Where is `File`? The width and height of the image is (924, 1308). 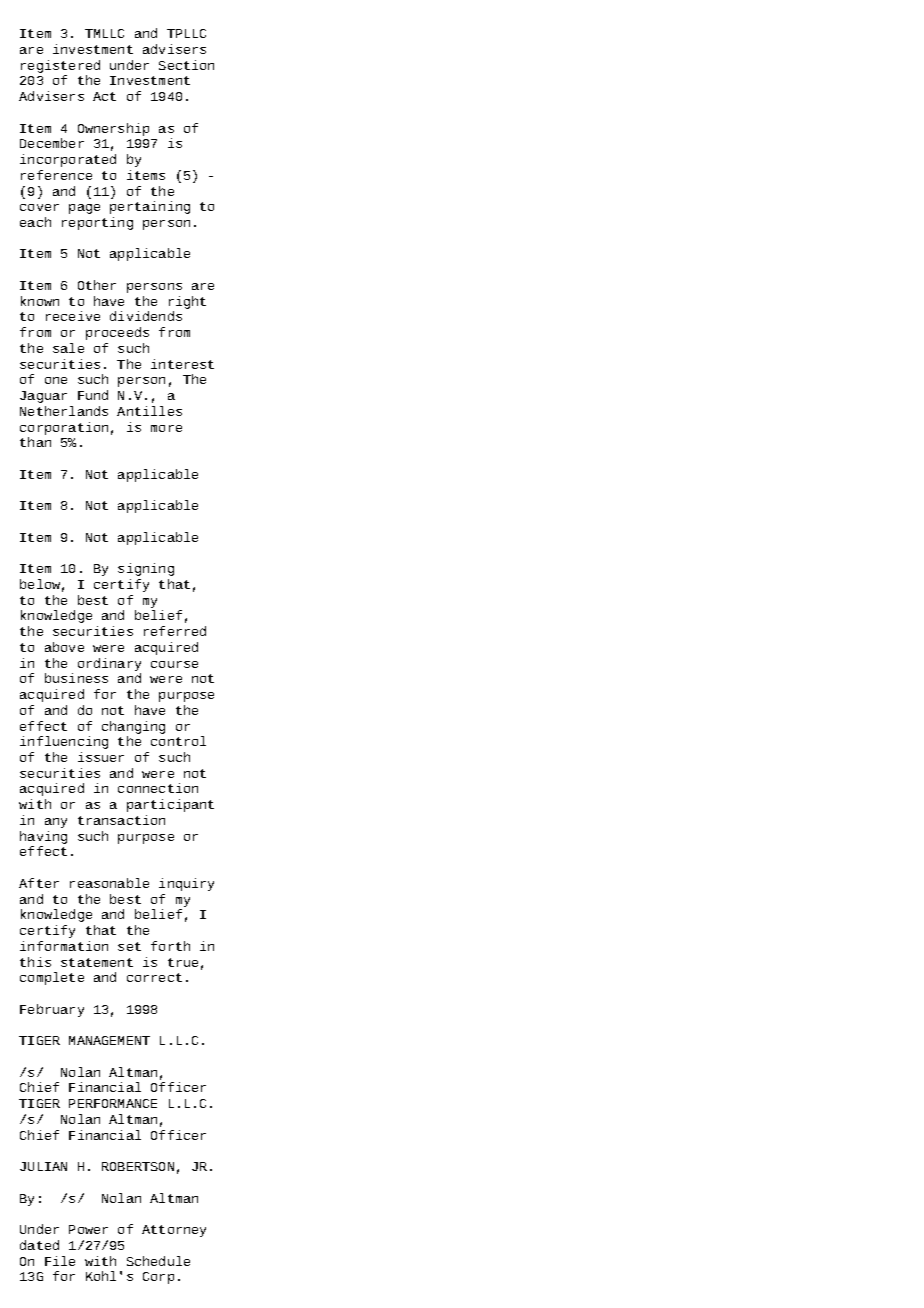 File is located at coordinates (60, 1261).
